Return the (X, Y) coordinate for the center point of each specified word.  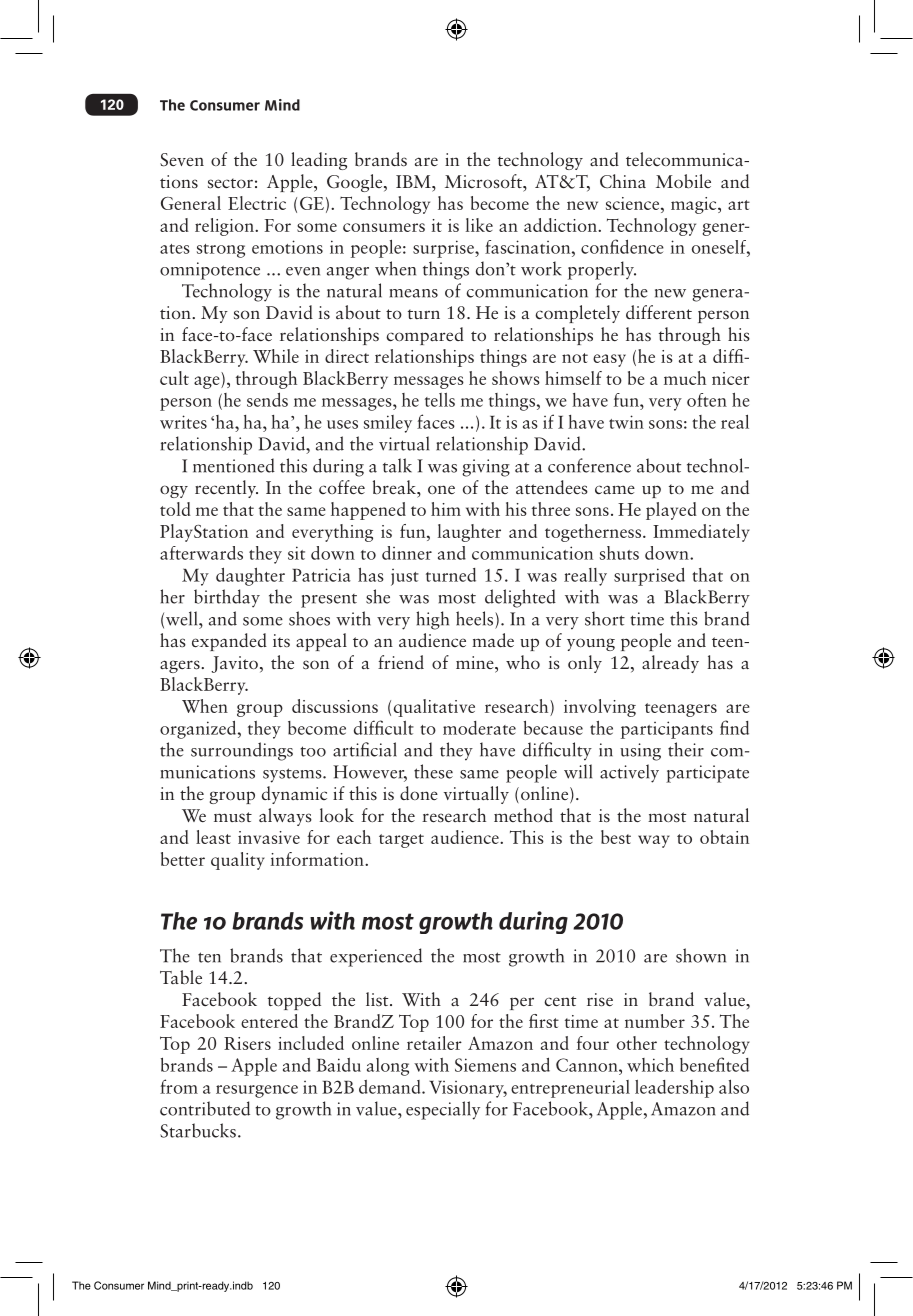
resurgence (257, 1091)
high (432, 620)
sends (267, 399)
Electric (257, 203)
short (605, 618)
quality (238, 861)
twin (626, 422)
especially (443, 1110)
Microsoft (484, 181)
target (401, 841)
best (616, 837)
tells (440, 400)
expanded (229, 642)
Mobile (683, 181)
